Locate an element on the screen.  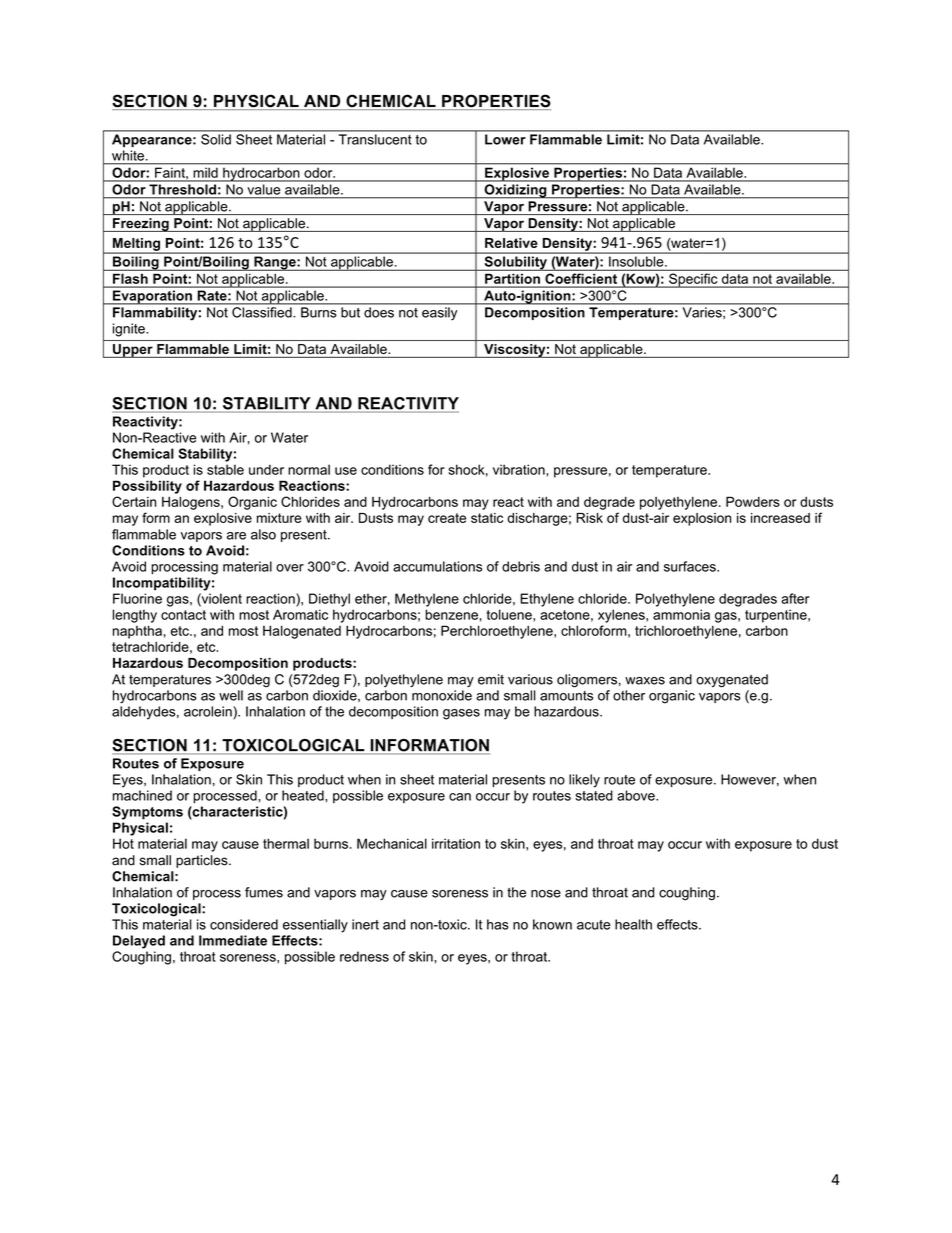
Specific is located at coordinates (693, 280).
